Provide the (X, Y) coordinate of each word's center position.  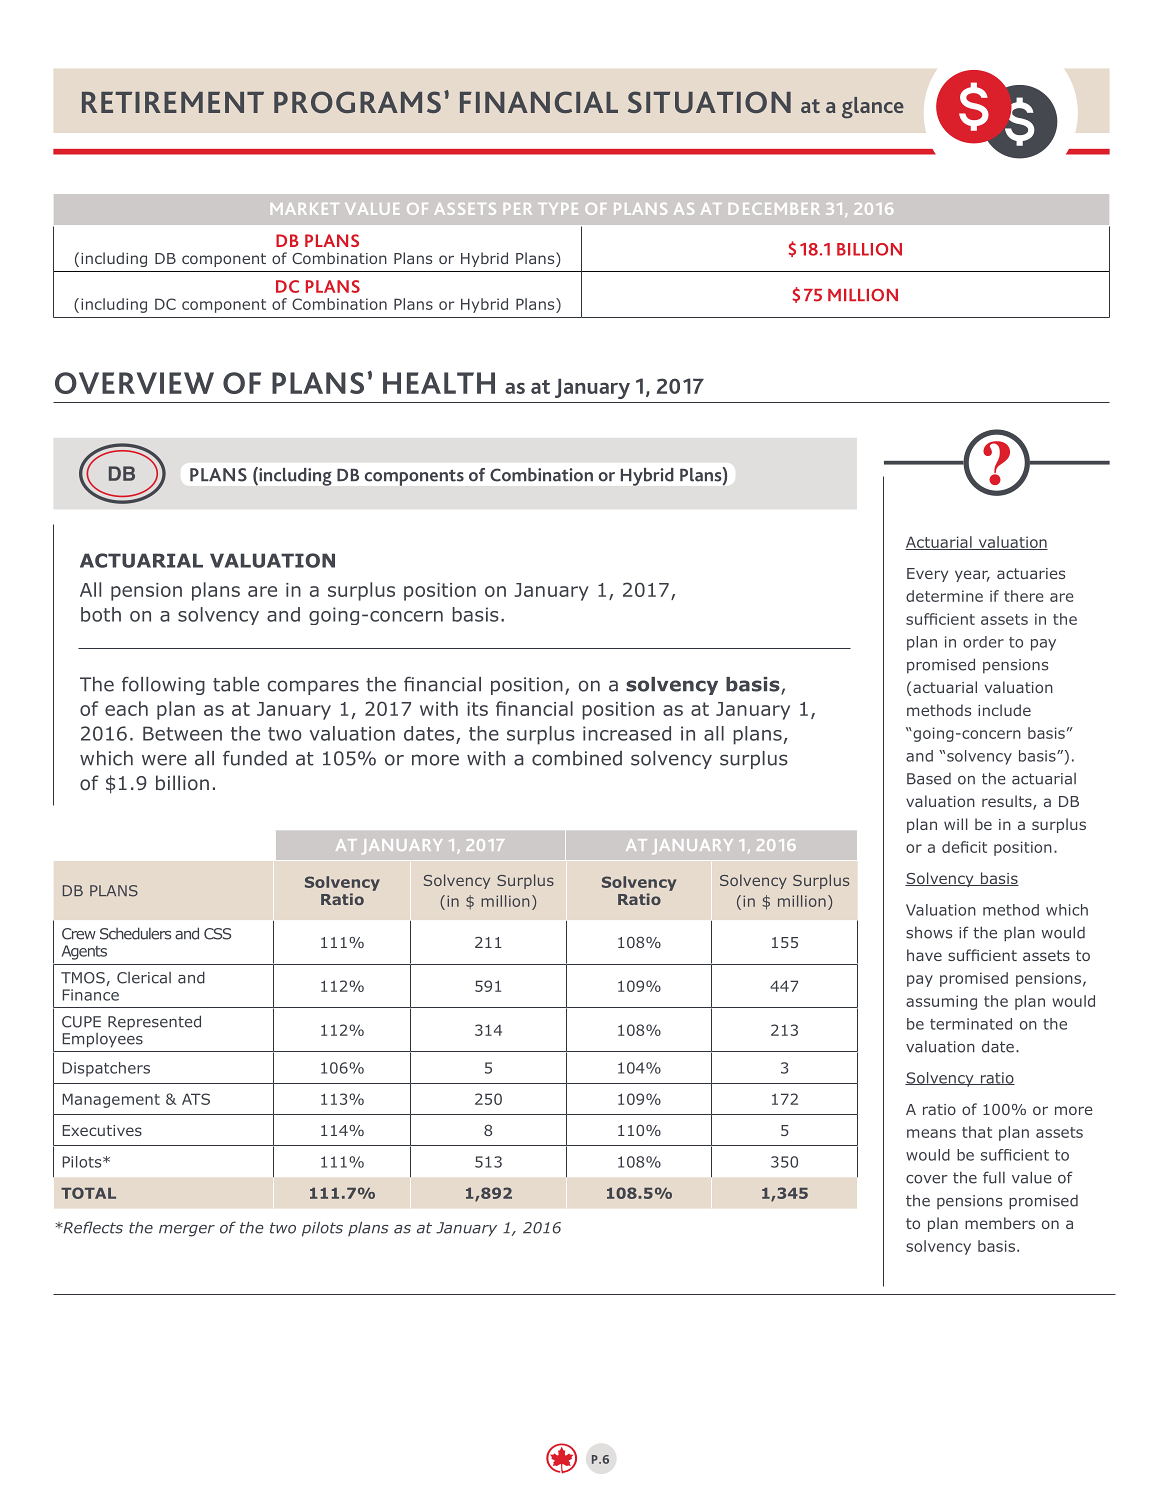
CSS (217, 934)
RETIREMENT (173, 102)
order (983, 642)
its (477, 709)
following (163, 686)
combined (577, 758)
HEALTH (439, 383)
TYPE (558, 209)
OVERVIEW (134, 383)
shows (929, 933)
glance (873, 108)
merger (187, 1231)
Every (927, 575)
